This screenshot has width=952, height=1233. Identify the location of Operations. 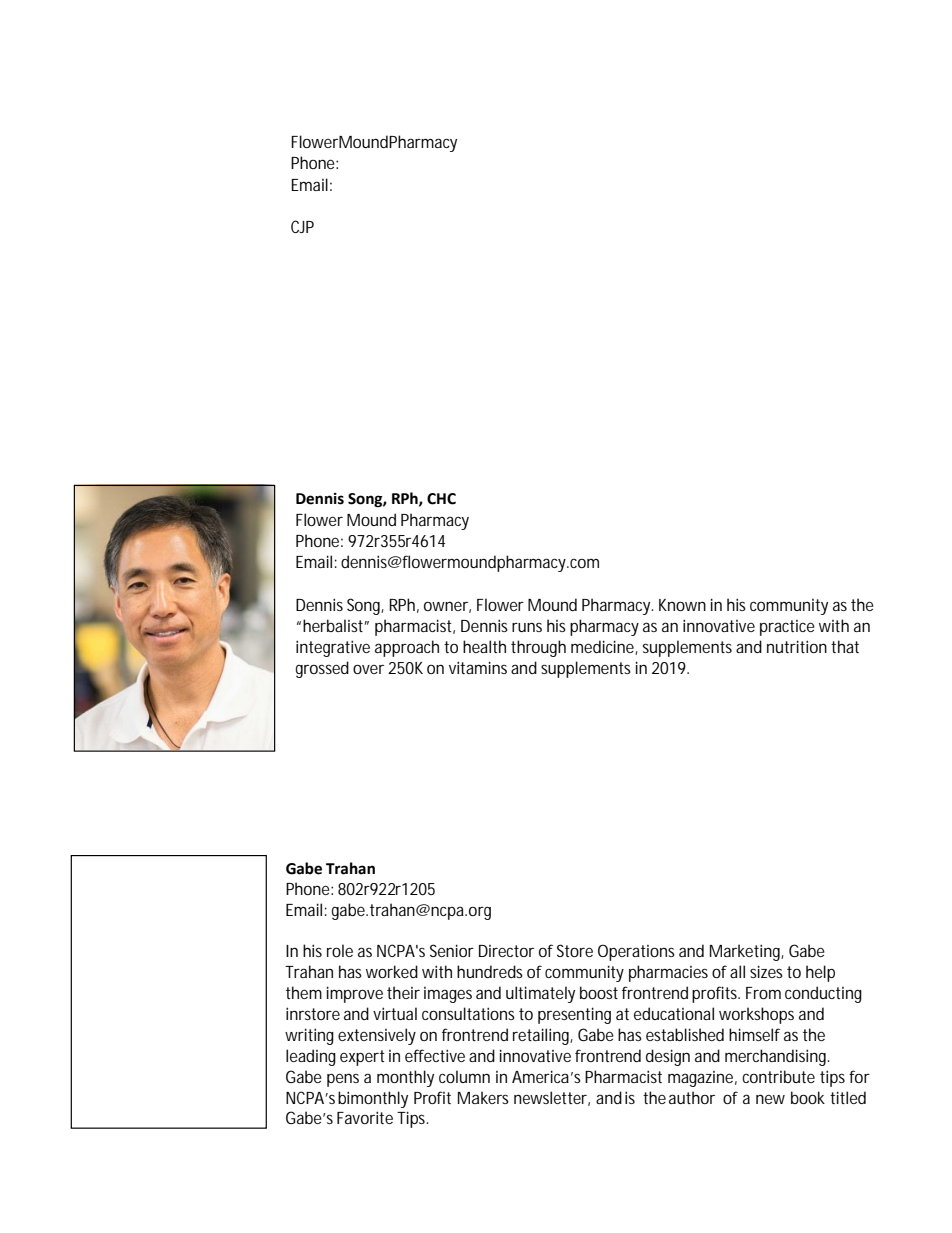
(636, 952).
